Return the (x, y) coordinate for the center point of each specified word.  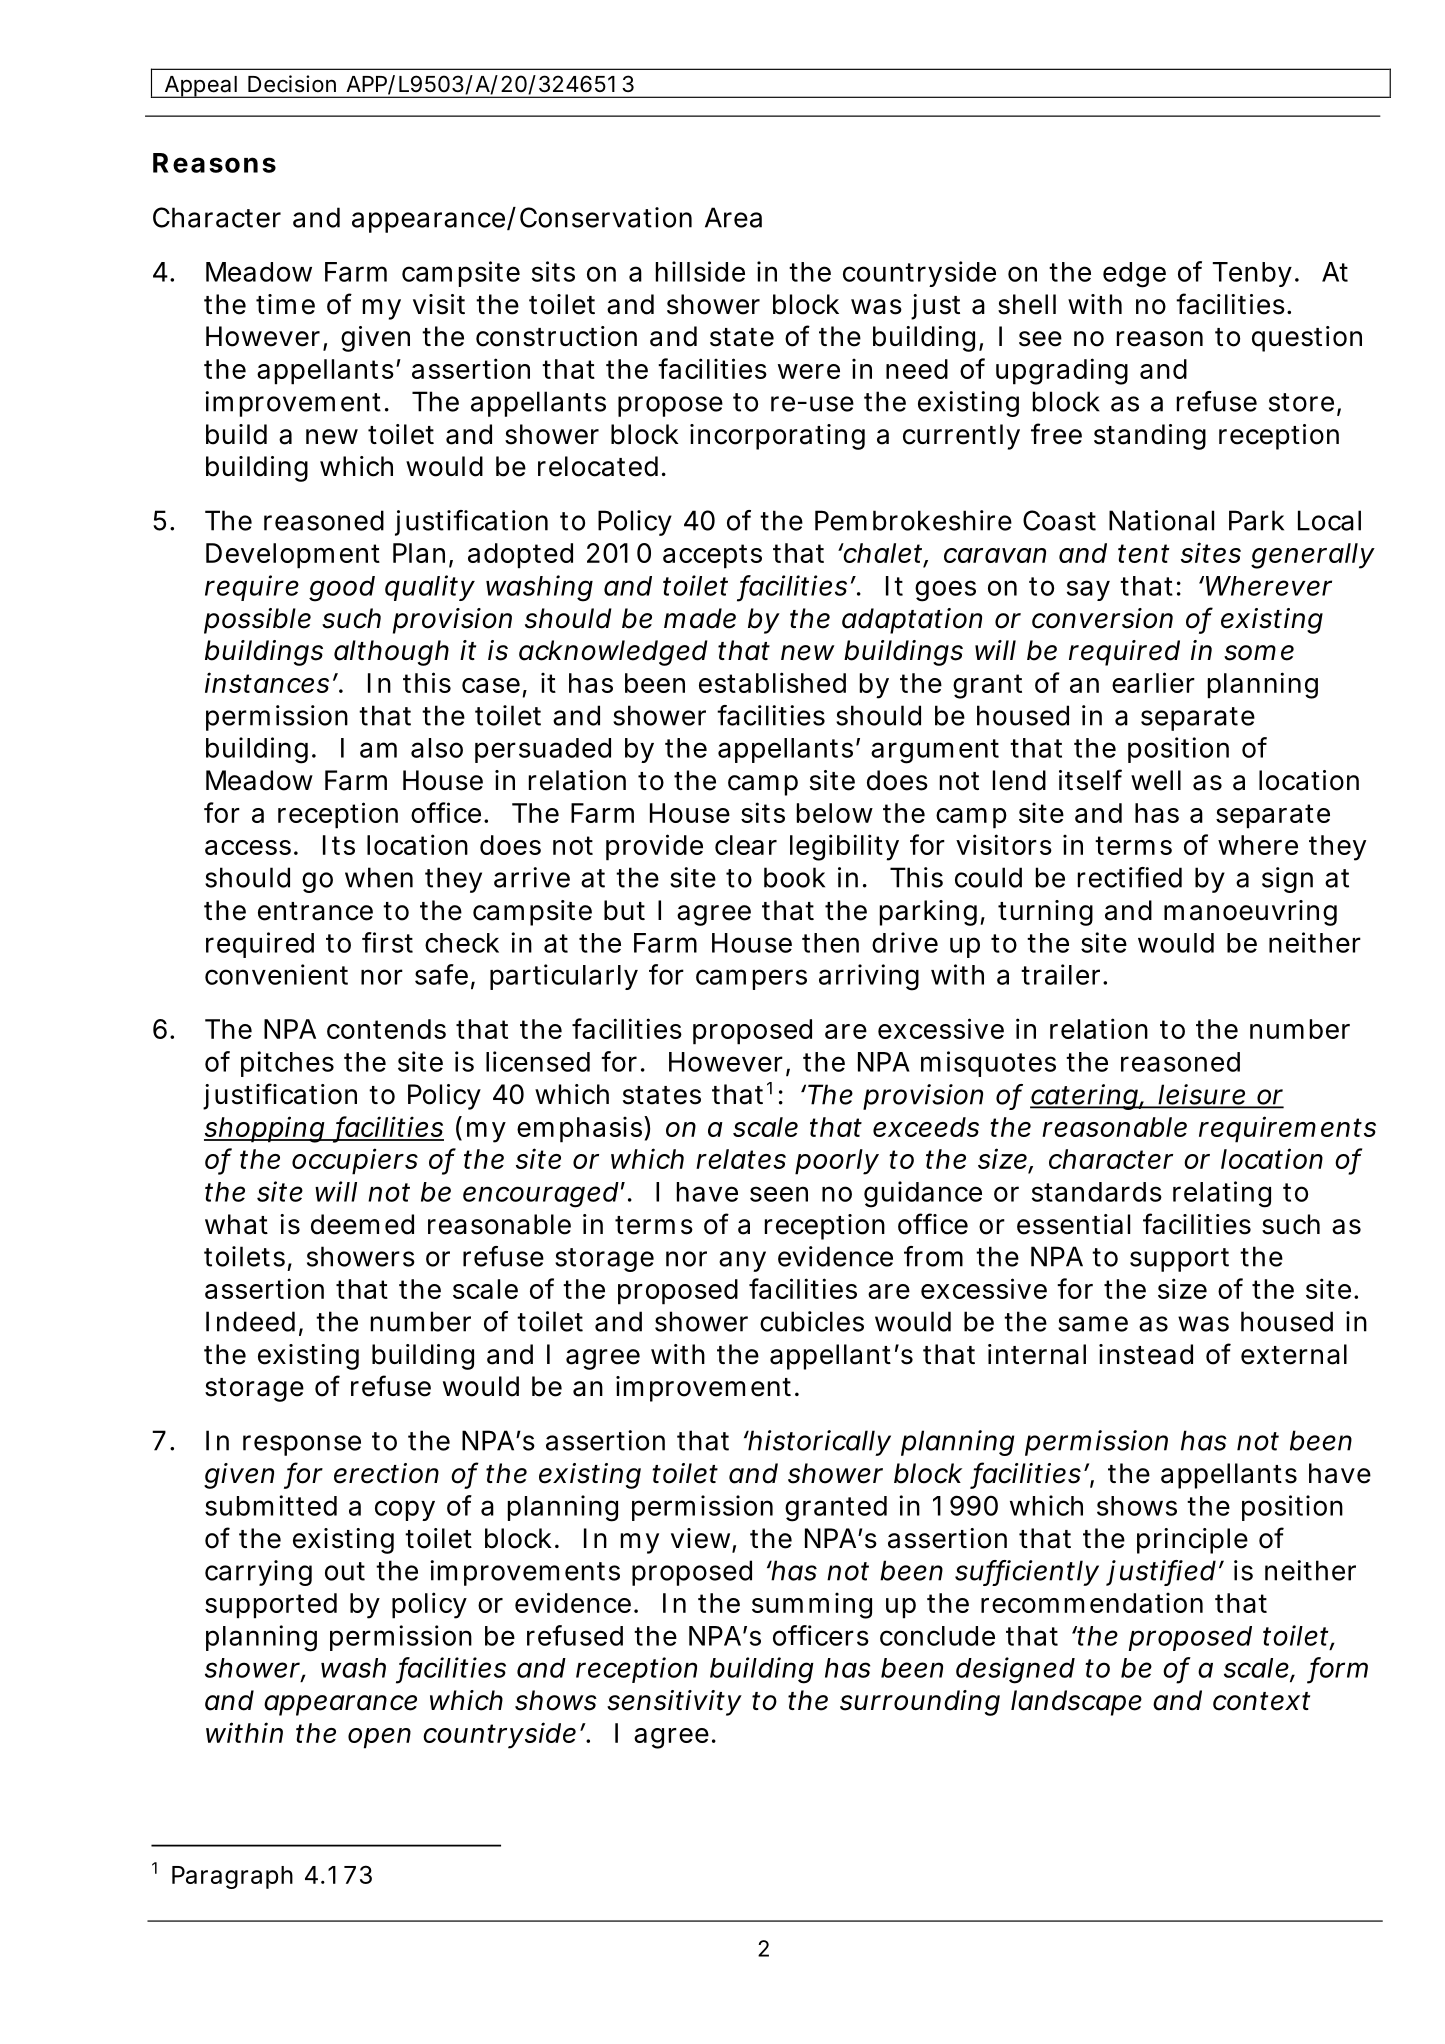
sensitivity (674, 1703)
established (772, 682)
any (742, 1261)
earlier (1153, 682)
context (1261, 1701)
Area (733, 217)
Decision (292, 84)
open (379, 1738)
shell (1027, 304)
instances (267, 682)
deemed (362, 1224)
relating (1222, 1194)
